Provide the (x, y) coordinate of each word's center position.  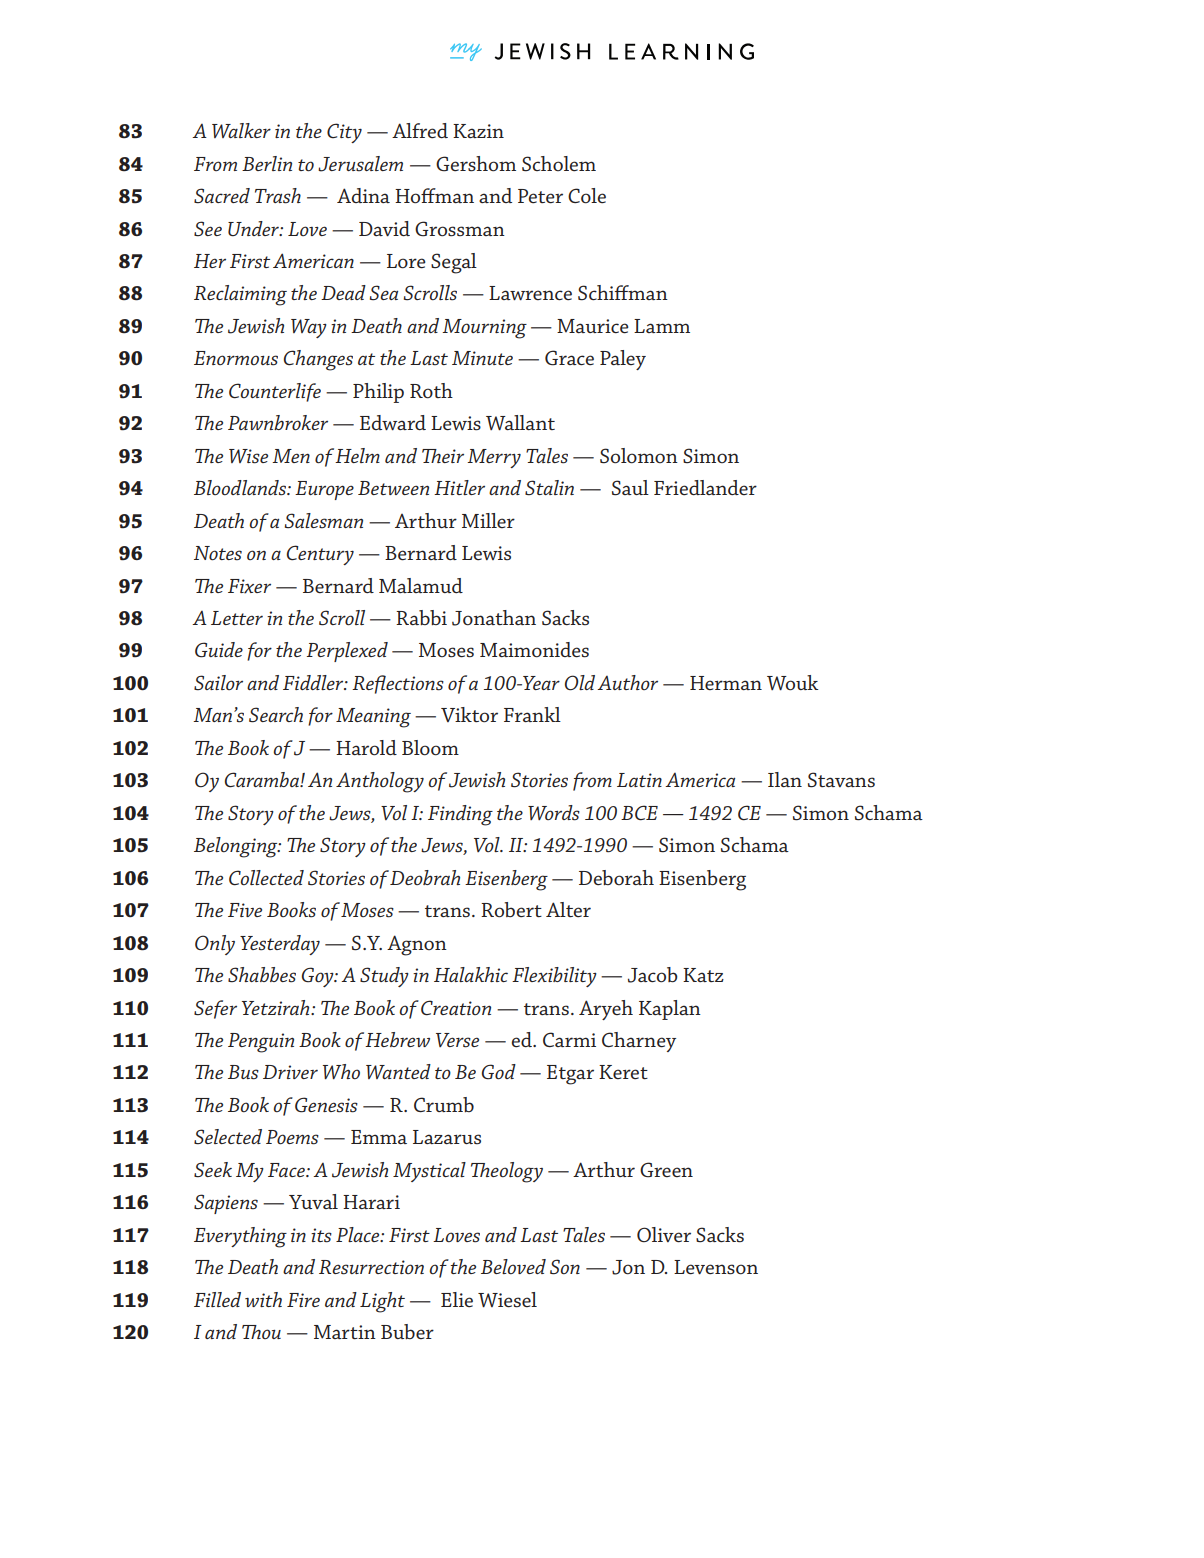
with (263, 1299)
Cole (587, 196)
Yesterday (280, 945)
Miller (488, 520)
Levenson (716, 1267)
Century (320, 555)
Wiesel (507, 1300)
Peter (540, 196)
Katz (703, 975)
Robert (511, 910)
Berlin (267, 163)
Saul (630, 488)
